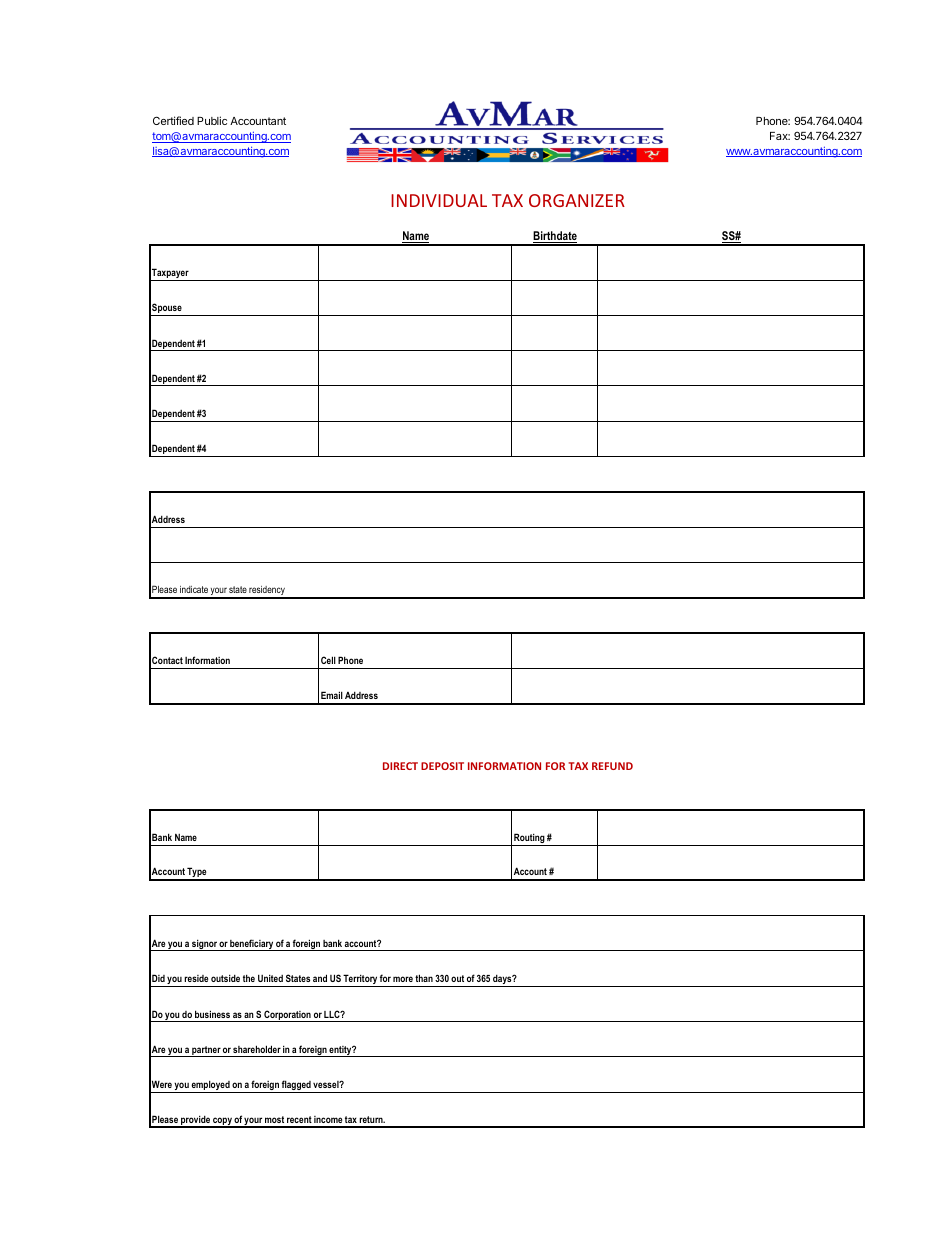  What do you see at coordinates (296, 1086) in the screenshot?
I see `flagged` at bounding box center [296, 1086].
